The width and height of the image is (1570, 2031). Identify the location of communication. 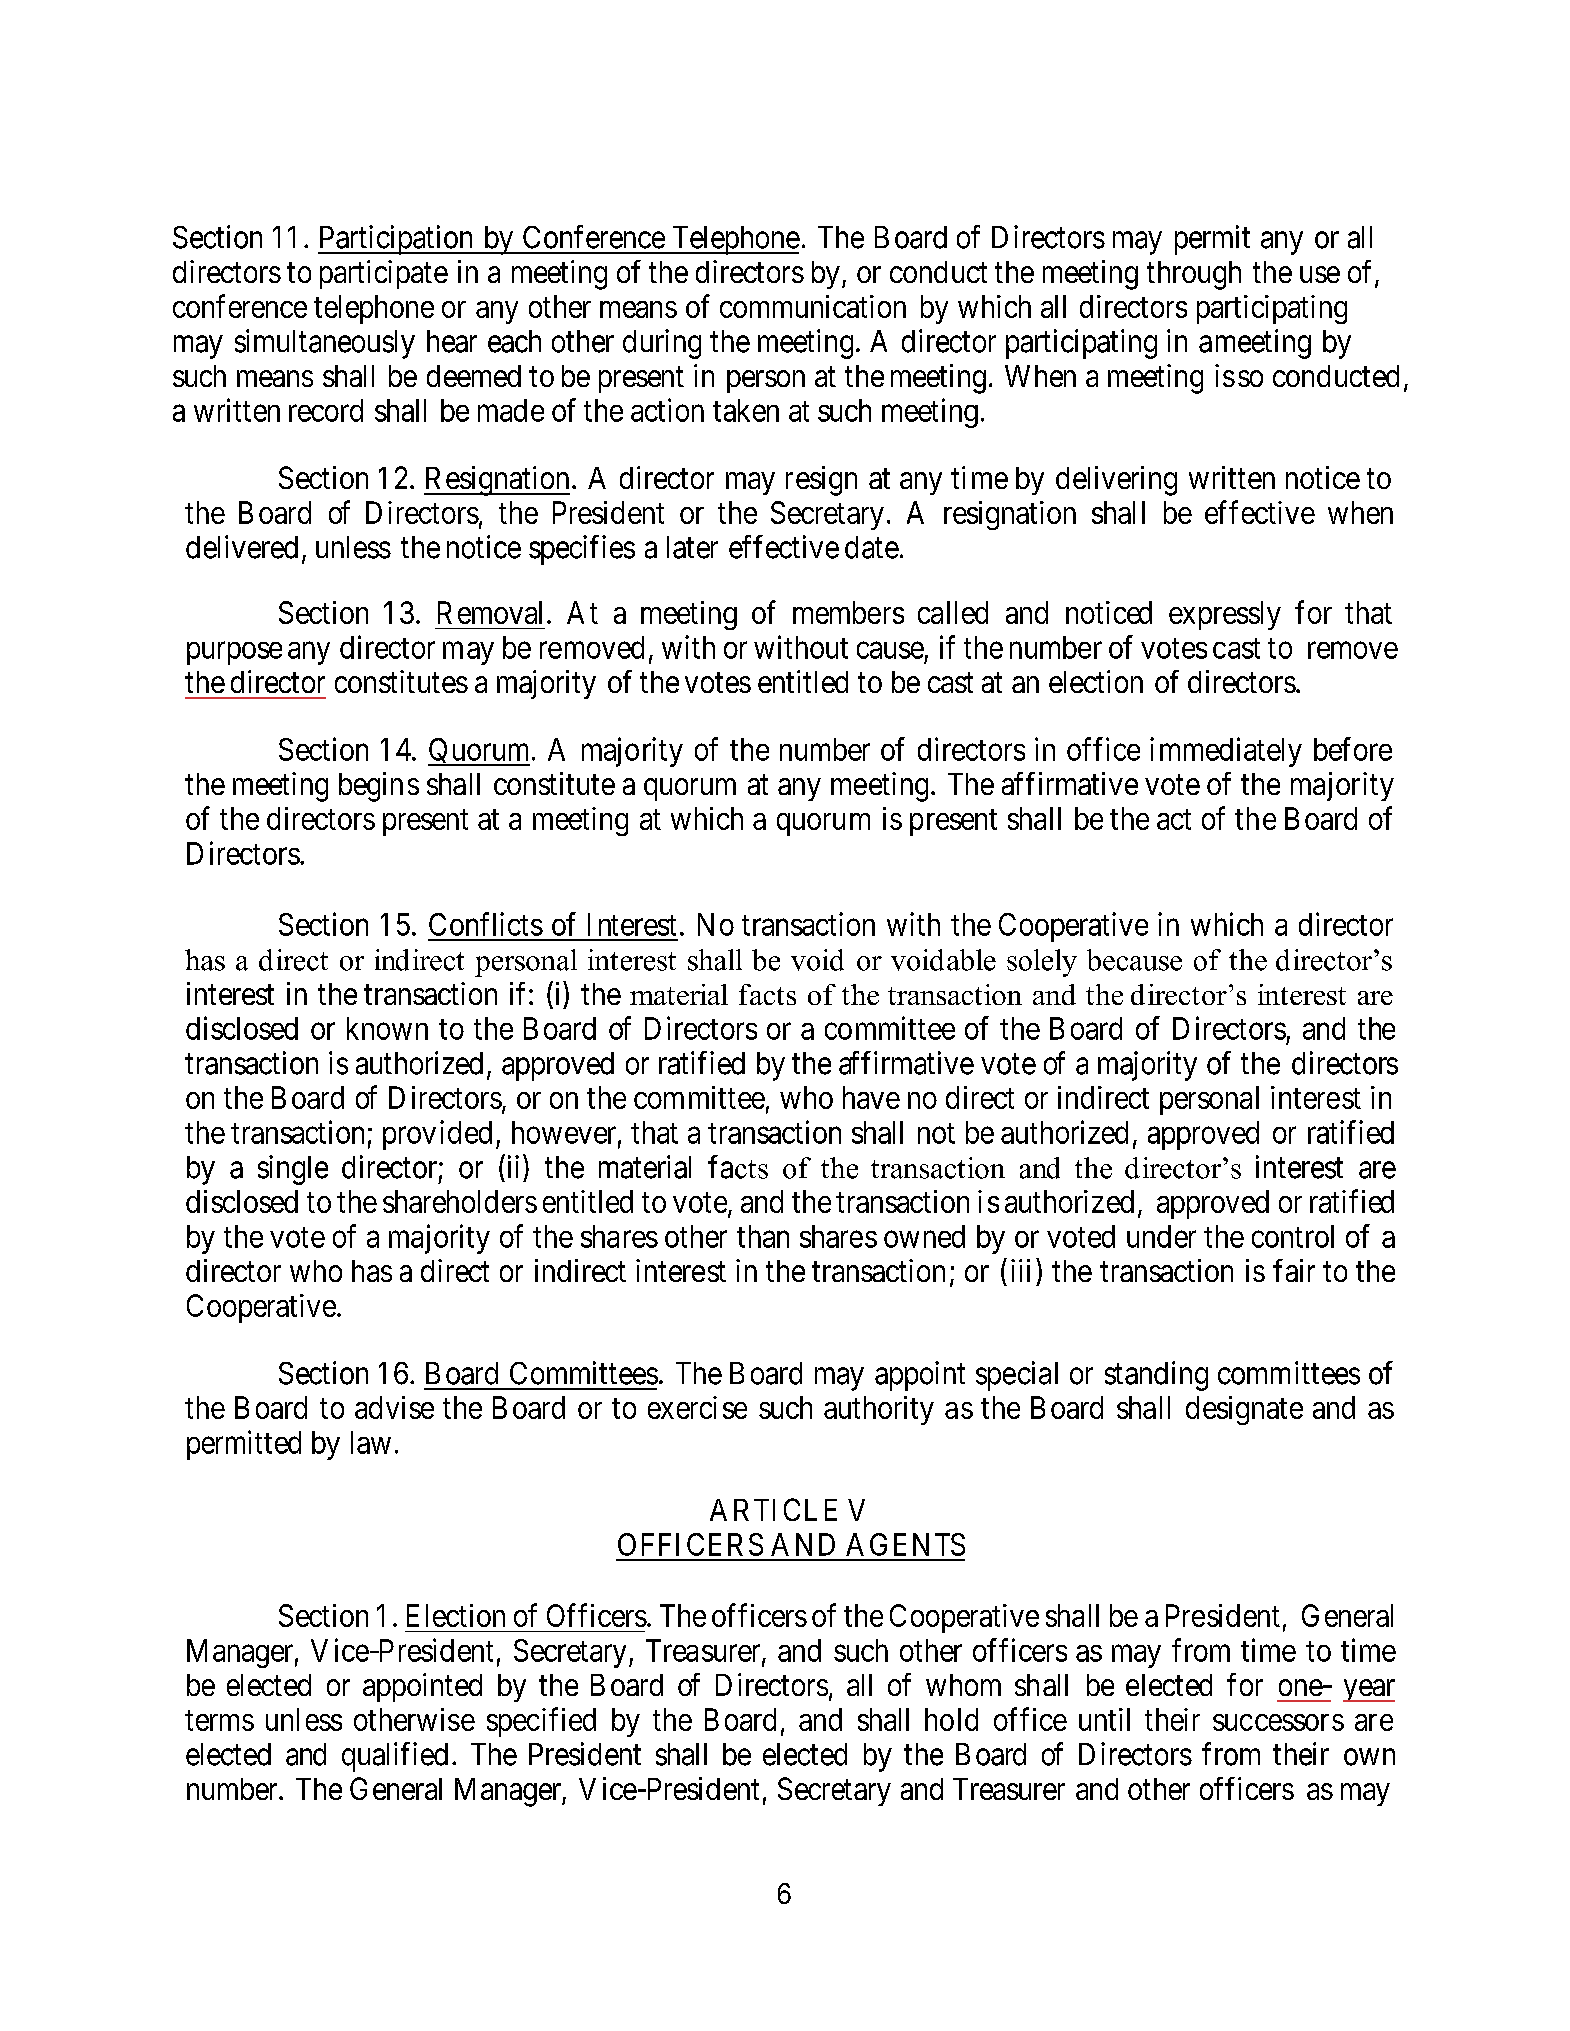
(813, 306).
